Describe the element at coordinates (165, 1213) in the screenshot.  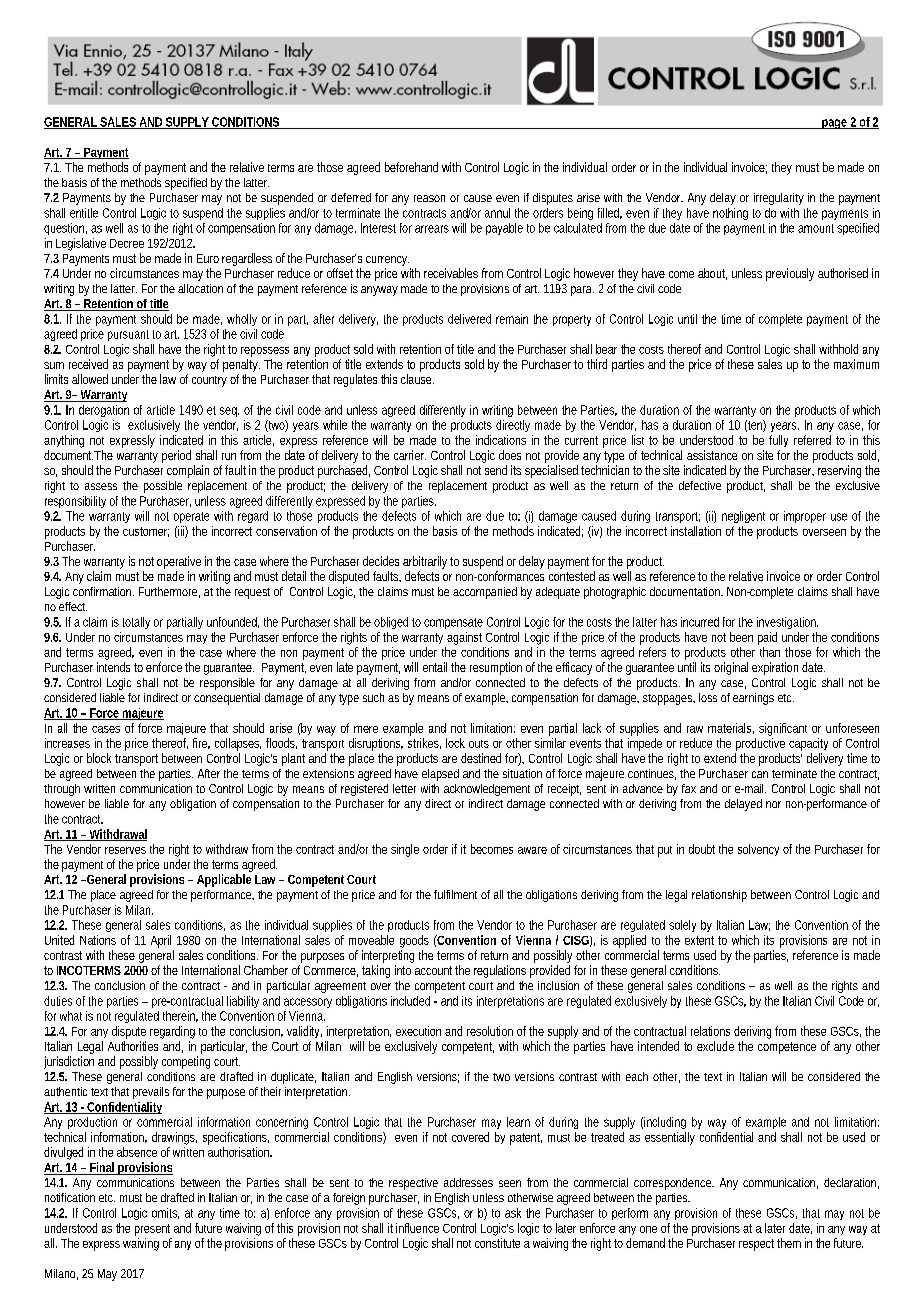
I see `omits` at that location.
